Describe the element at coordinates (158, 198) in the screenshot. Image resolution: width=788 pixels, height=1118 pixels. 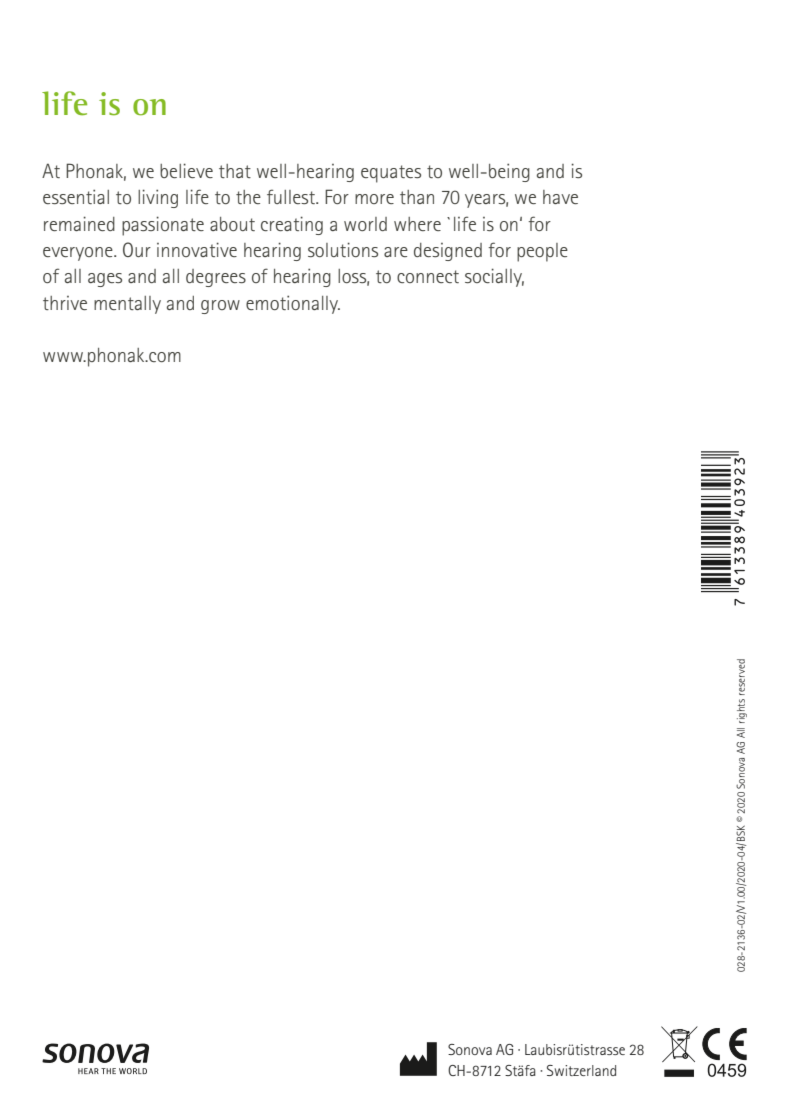
I see `living` at that location.
